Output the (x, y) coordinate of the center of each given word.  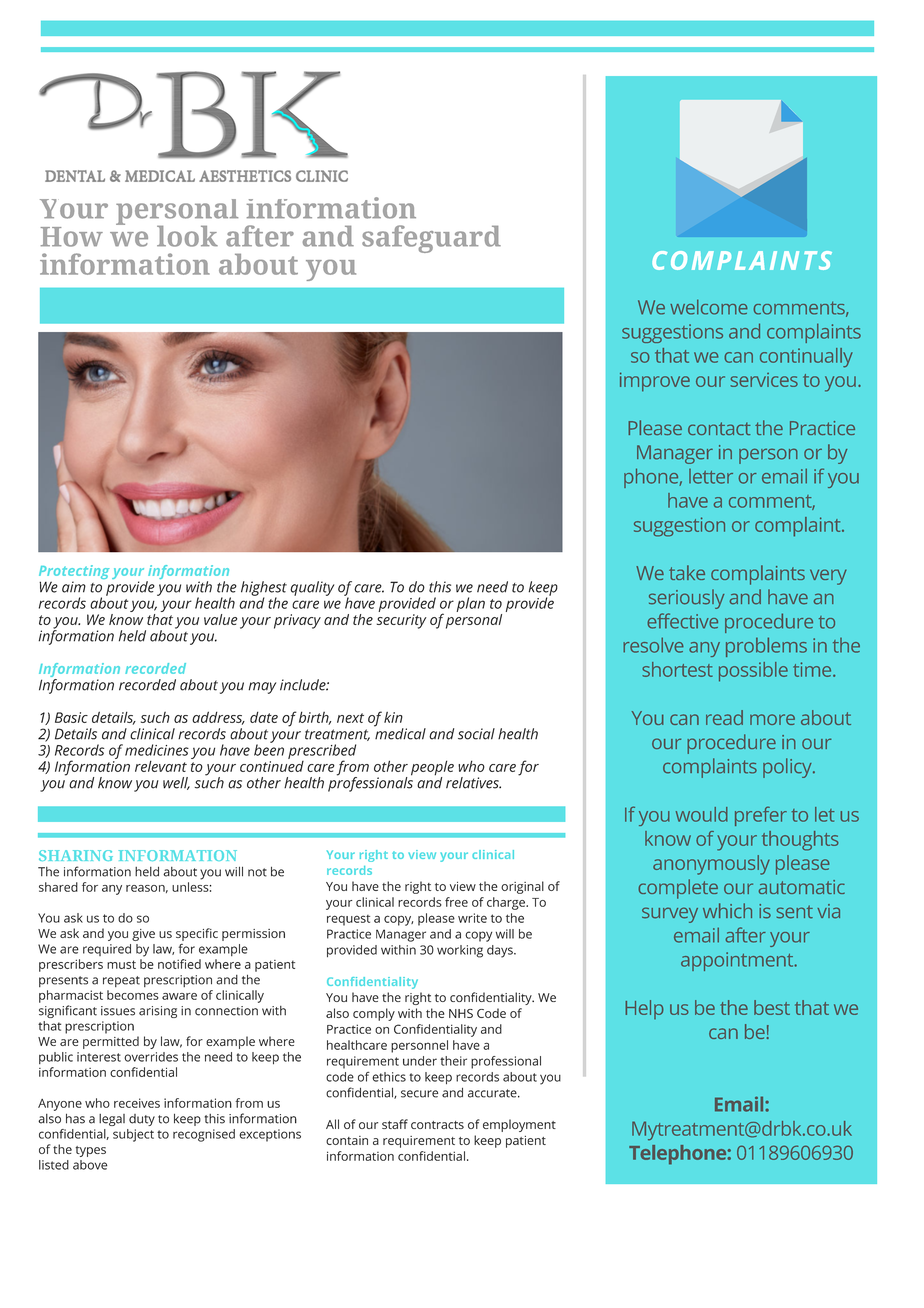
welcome (709, 307)
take (687, 572)
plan (470, 604)
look (187, 236)
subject (133, 1135)
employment (519, 1125)
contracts (437, 1125)
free (456, 902)
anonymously (711, 865)
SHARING (76, 855)
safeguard (431, 239)
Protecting (74, 573)
